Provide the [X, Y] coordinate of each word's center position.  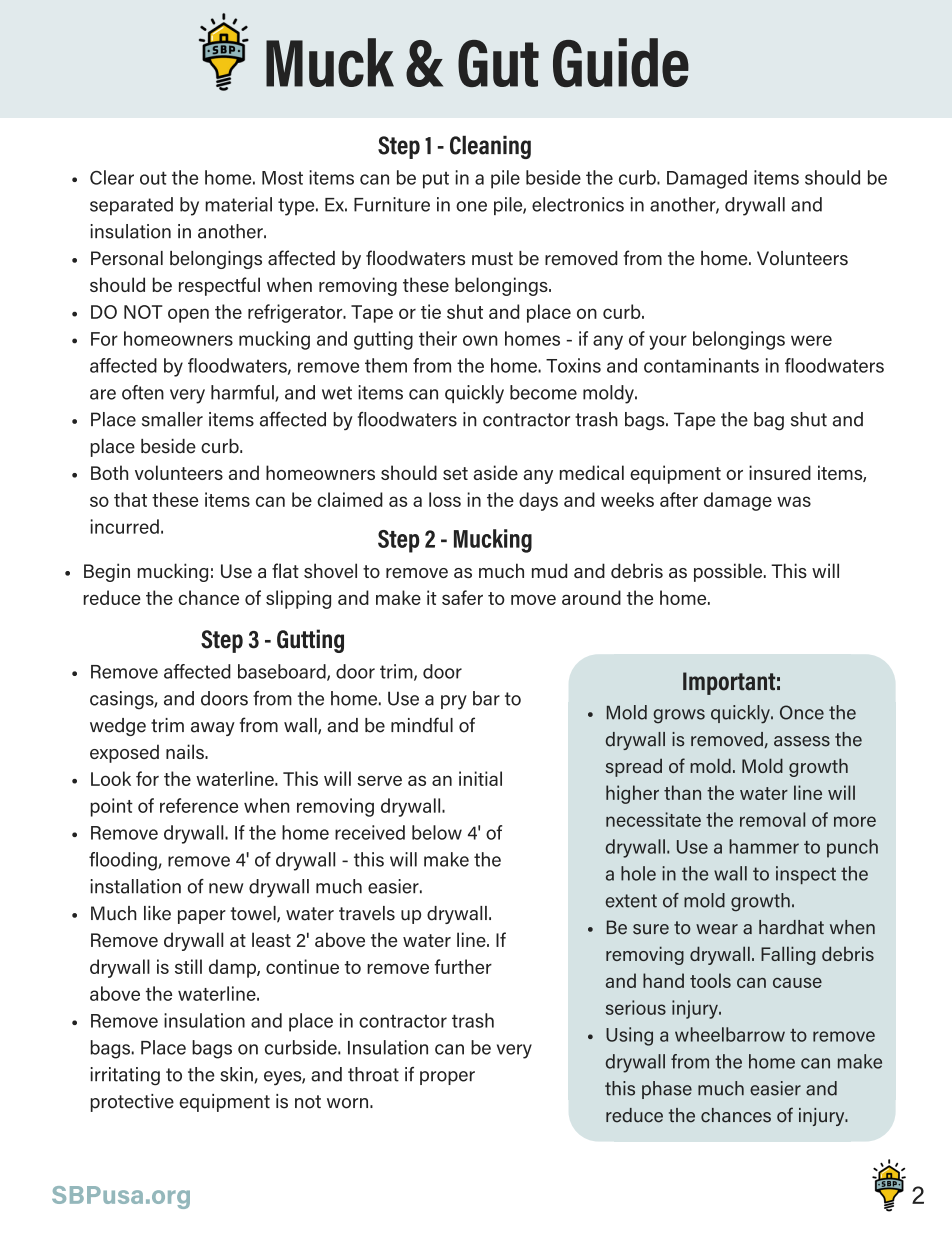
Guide [621, 62]
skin [237, 1075]
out [153, 178]
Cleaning [490, 147]
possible [729, 572]
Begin [107, 572]
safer [462, 597]
